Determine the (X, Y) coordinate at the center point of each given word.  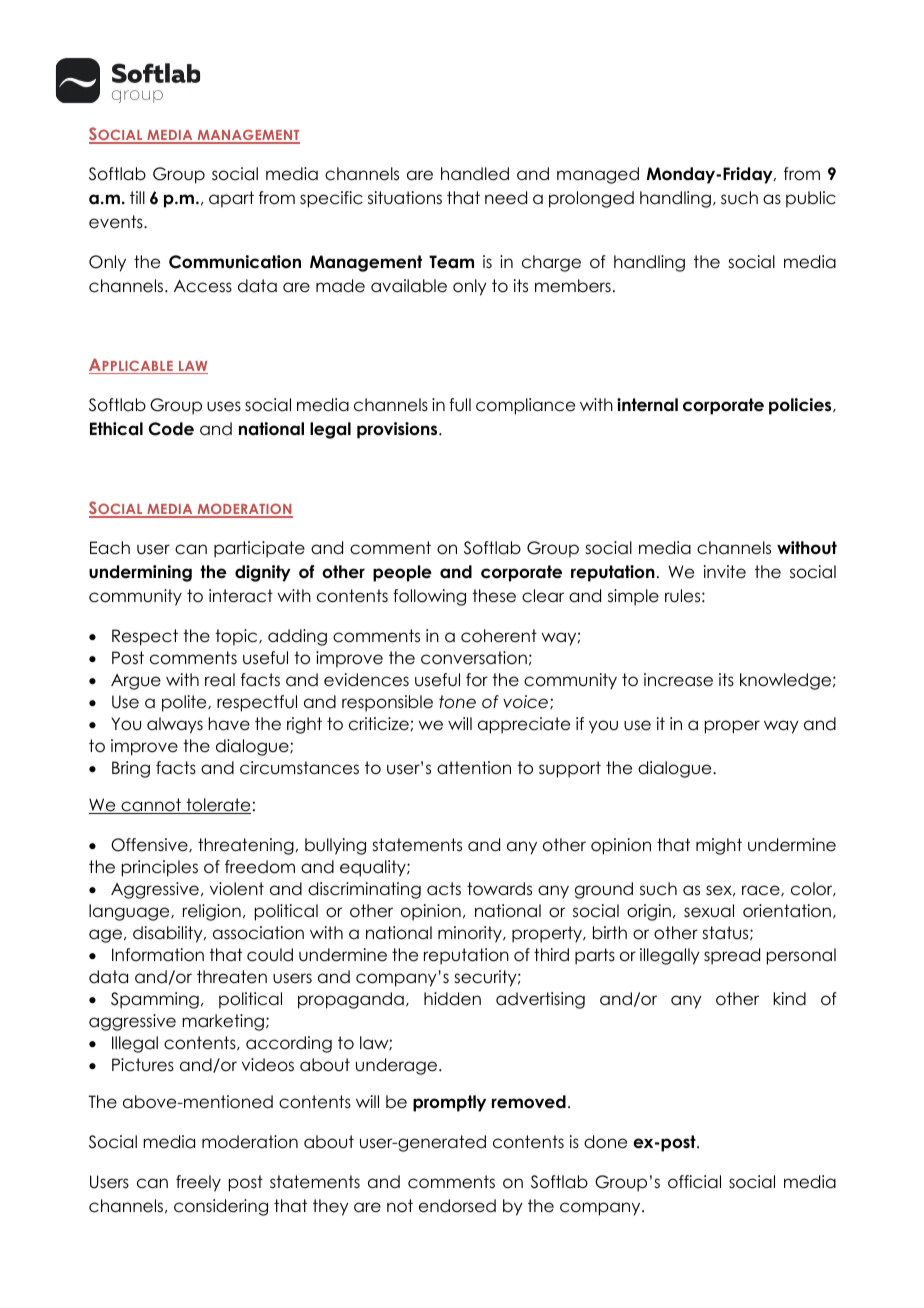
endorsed (457, 1206)
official (694, 1182)
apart (231, 199)
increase (678, 680)
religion (212, 912)
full (460, 405)
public (811, 199)
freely (198, 1183)
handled (475, 174)
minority (471, 934)
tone (457, 702)
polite (185, 703)
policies (801, 406)
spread (732, 956)
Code (171, 429)
